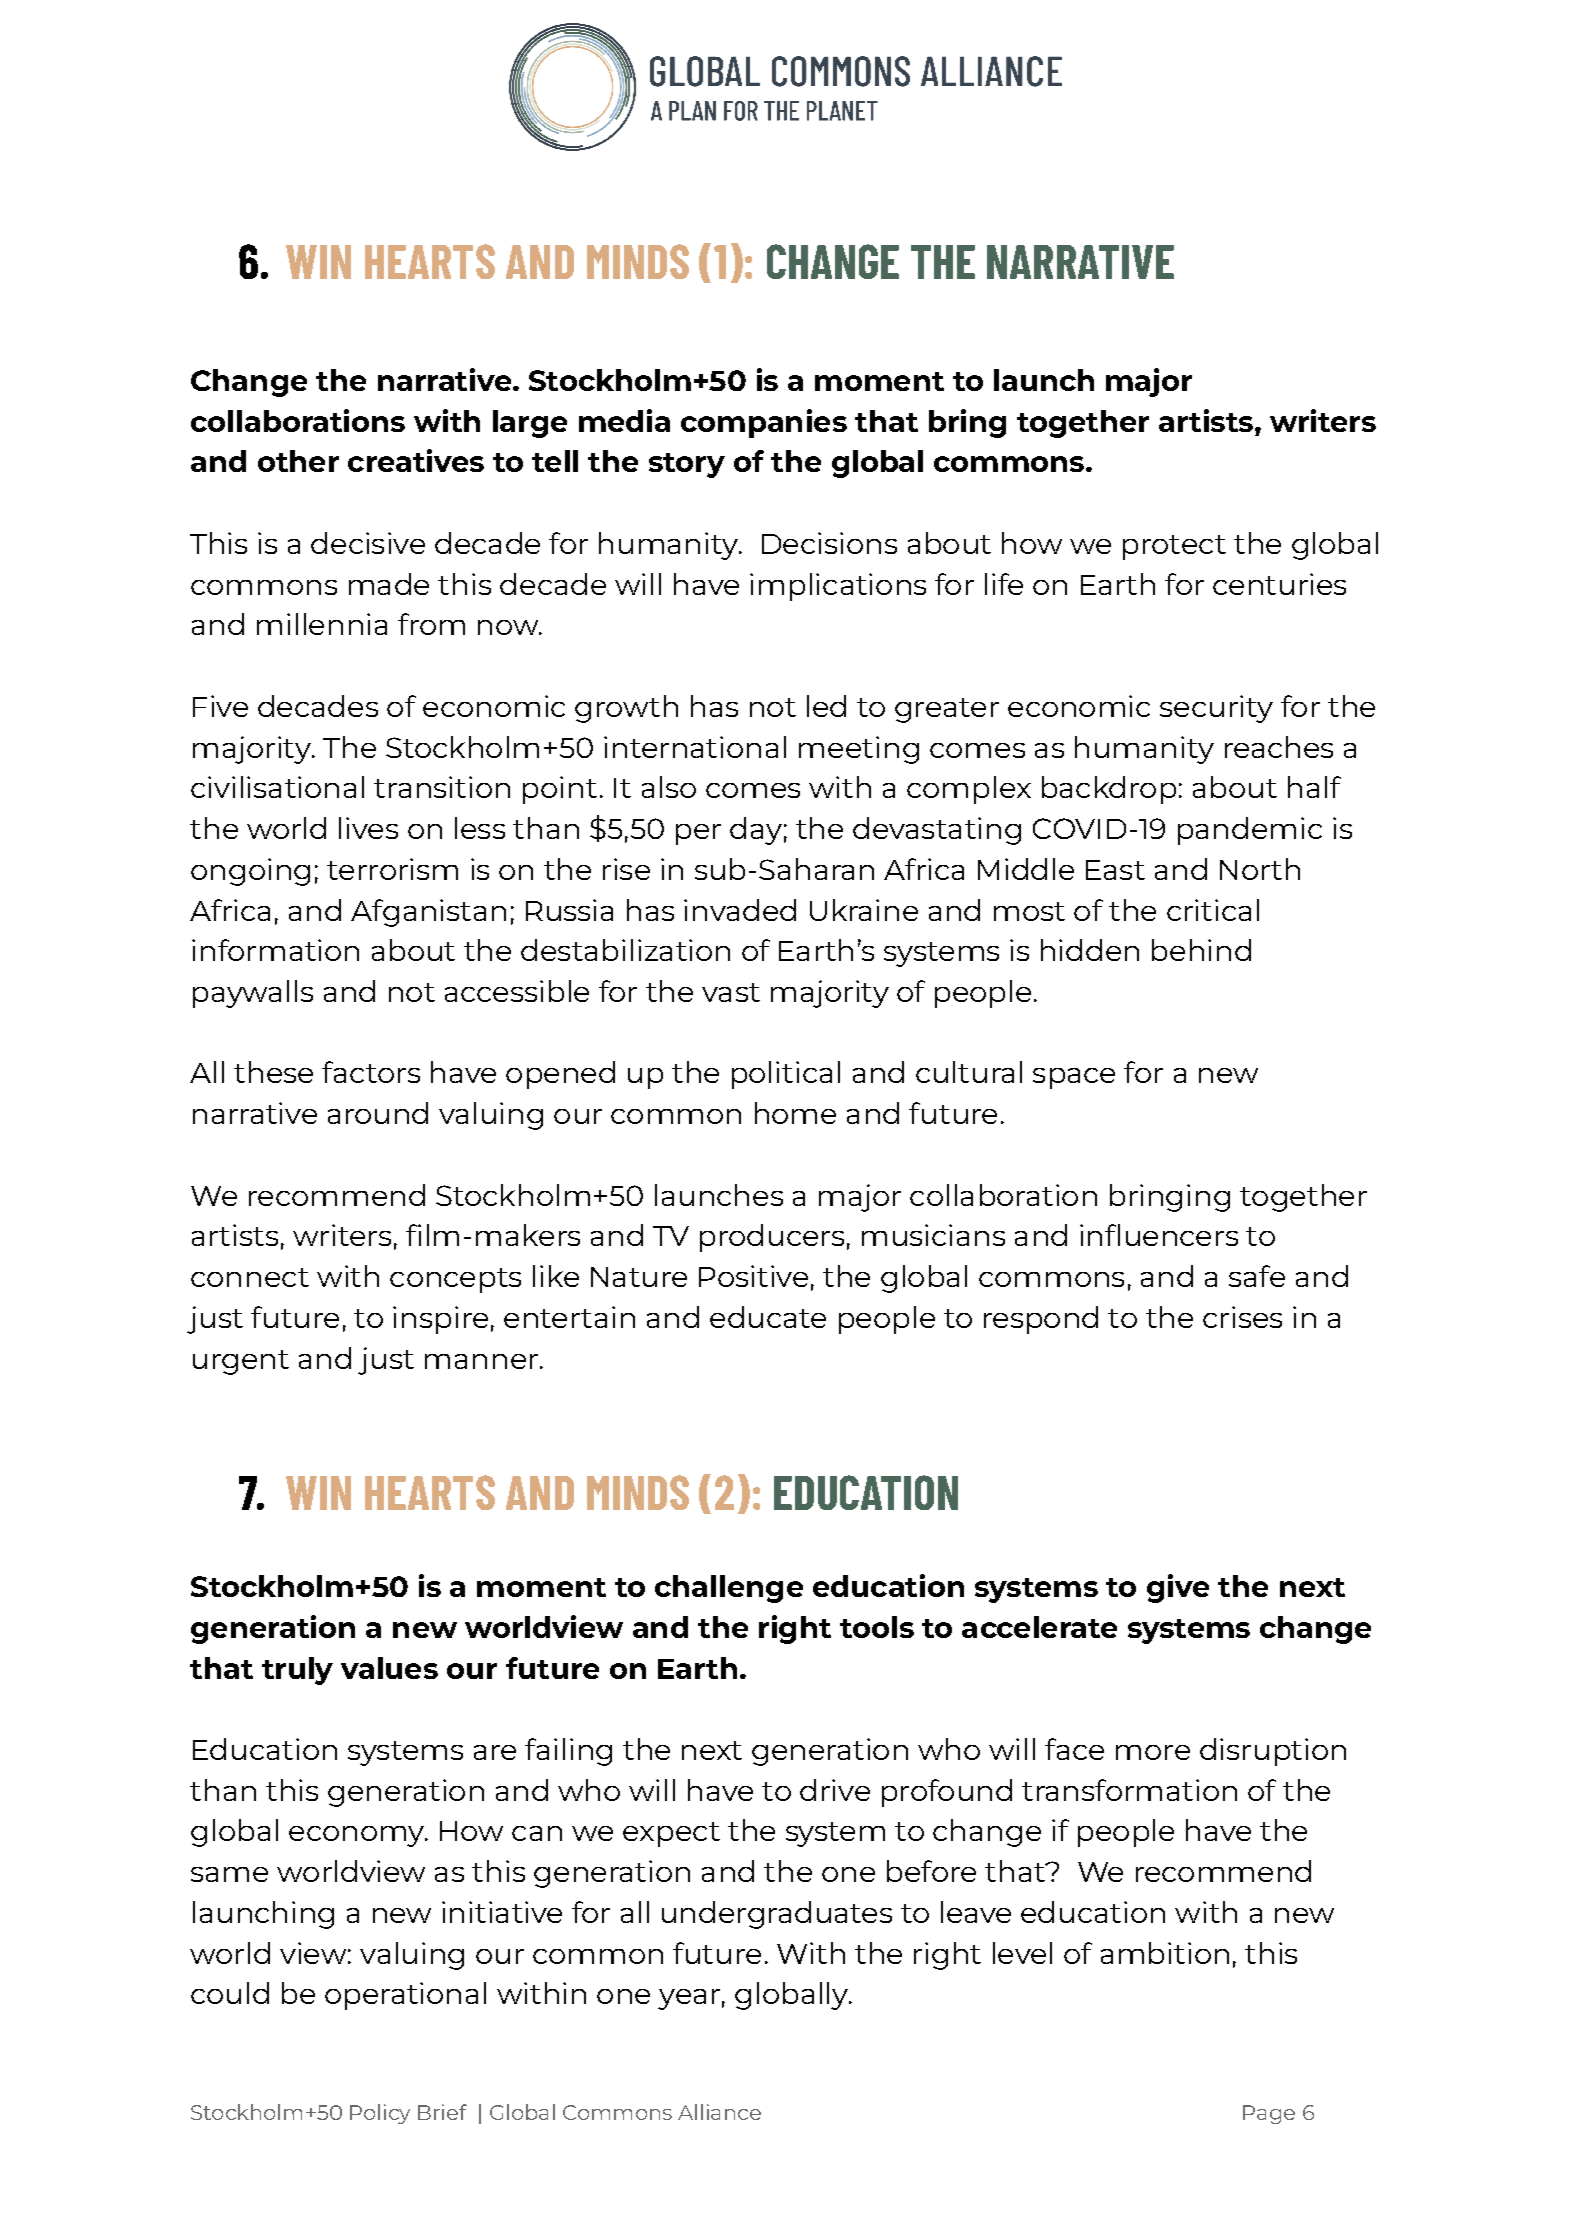 The height and width of the document is (2224, 1574). I want to click on political, so click(786, 1075).
